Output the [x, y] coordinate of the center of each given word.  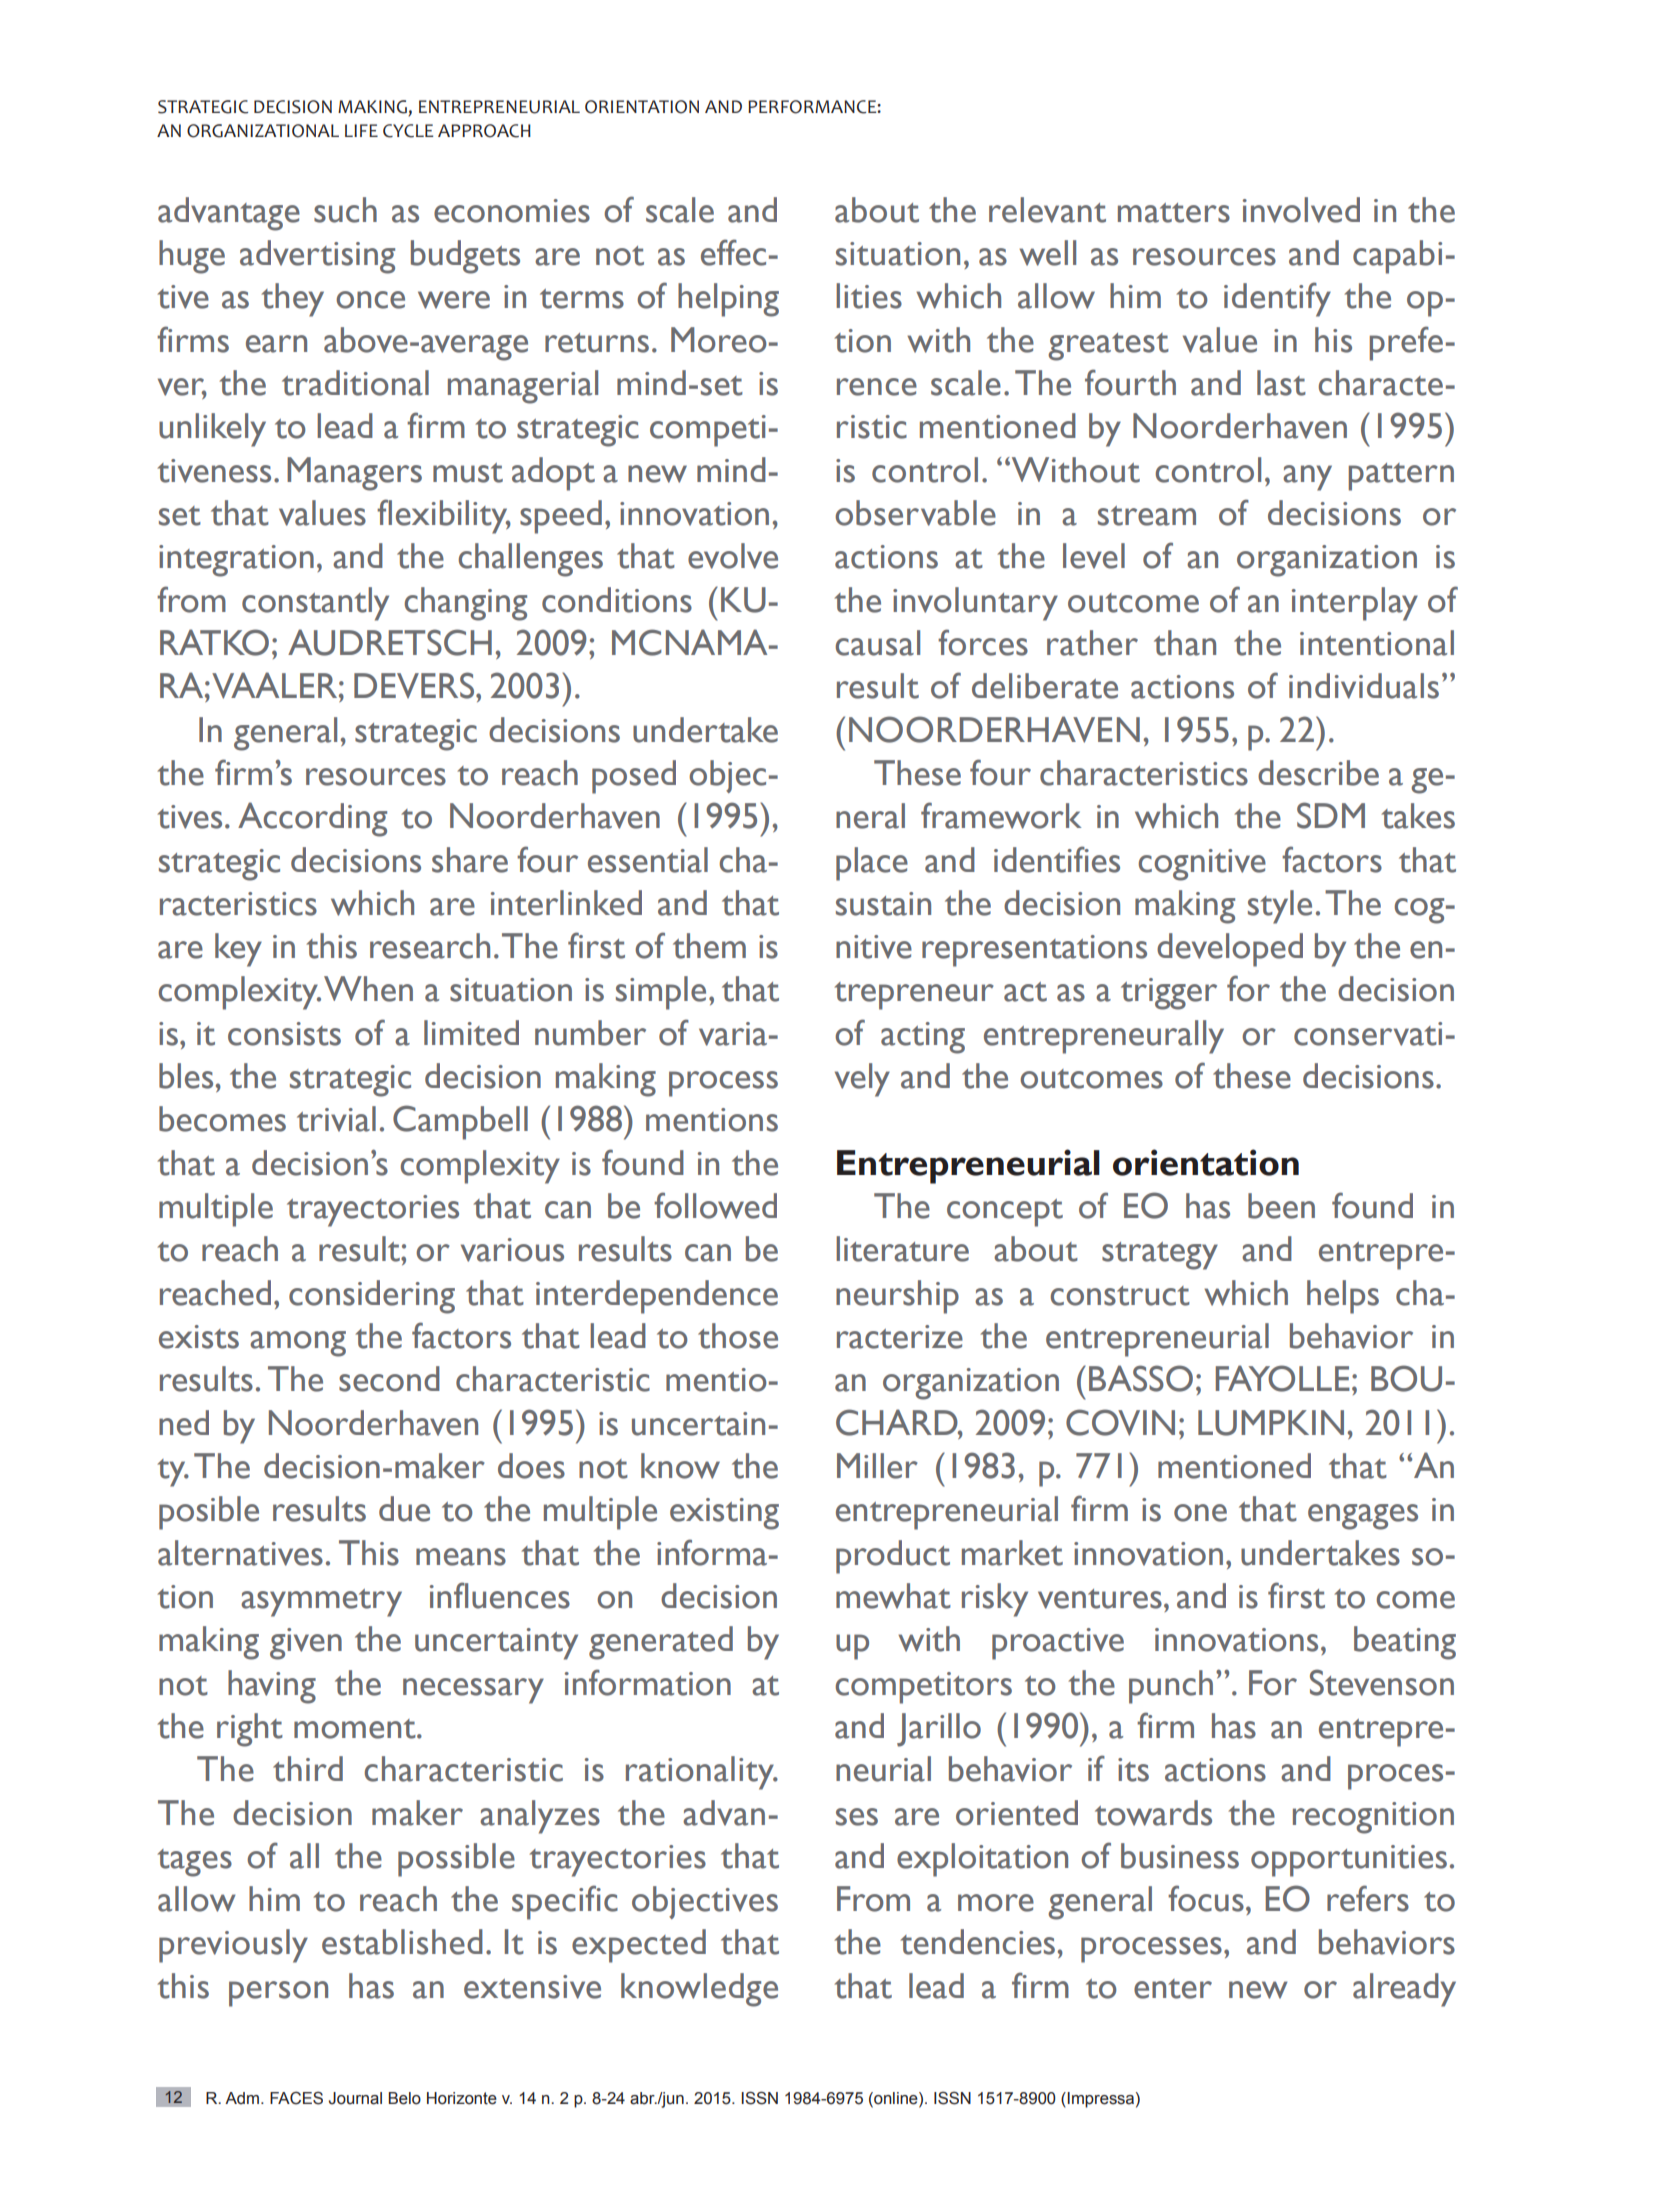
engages [1363, 1517]
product [893, 1557]
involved [1301, 210]
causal [878, 643]
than [1185, 643]
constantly [315, 604]
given [306, 1644]
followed [715, 1205]
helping [728, 300]
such [345, 210]
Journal [355, 2098]
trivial [336, 1119]
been [1281, 1206]
